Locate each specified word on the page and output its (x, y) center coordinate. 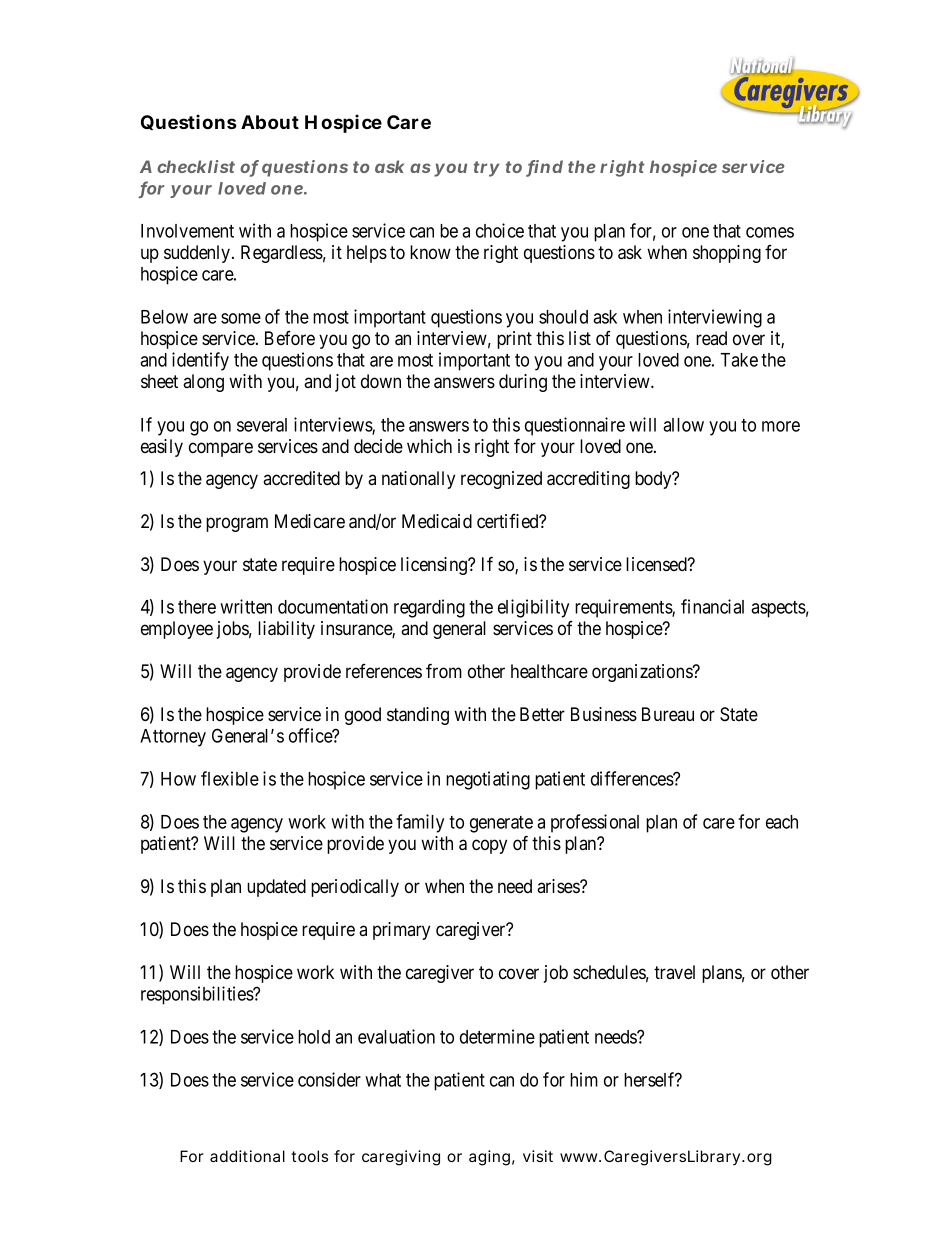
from (444, 671)
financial (712, 606)
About (270, 122)
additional (247, 1156)
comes (770, 232)
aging (489, 1158)
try (487, 169)
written (246, 606)
